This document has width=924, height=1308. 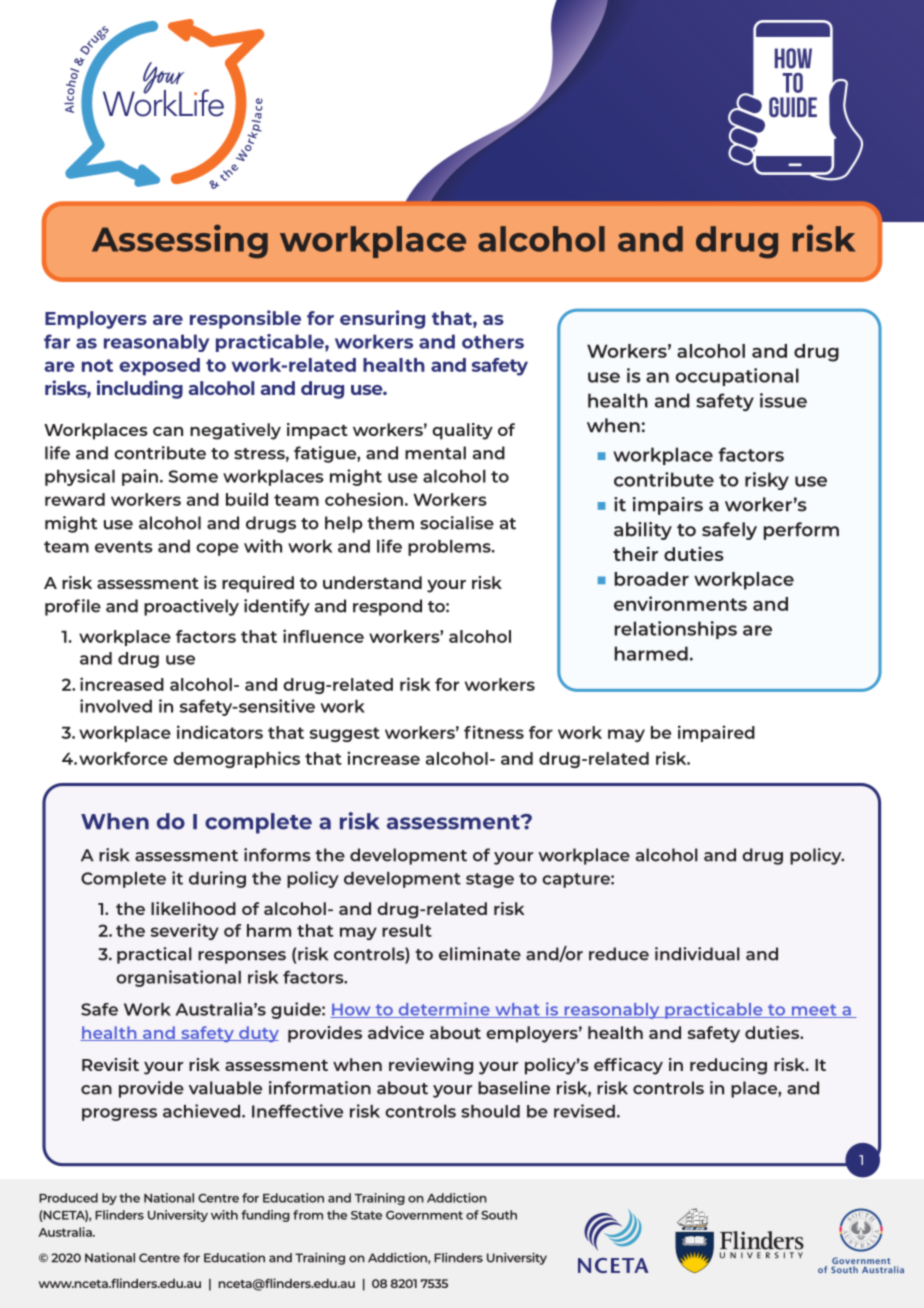 What do you see at coordinates (68, 1198) in the document?
I see `Produced` at bounding box center [68, 1198].
